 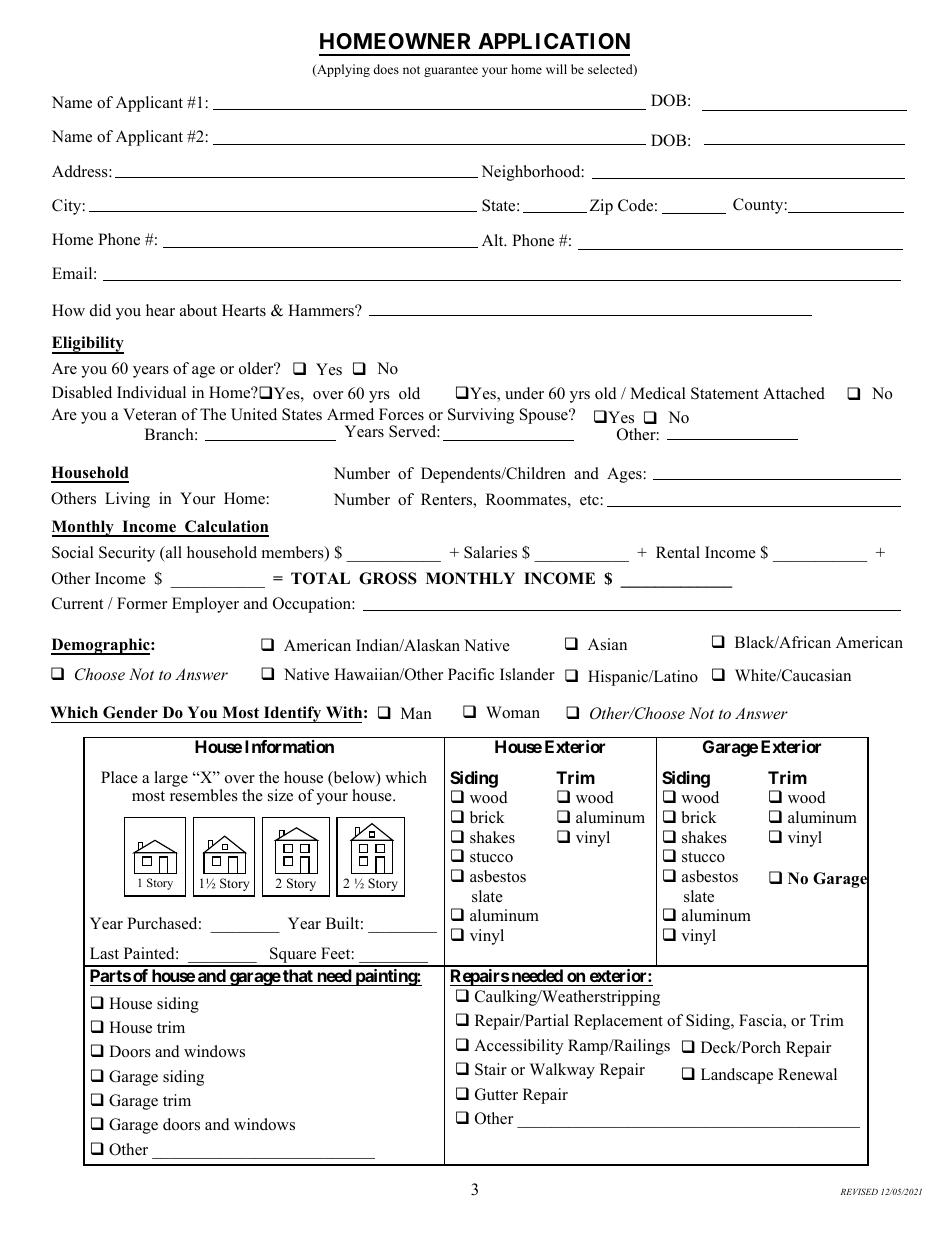 What do you see at coordinates (481, 416) in the page?
I see `Surviving` at bounding box center [481, 416].
